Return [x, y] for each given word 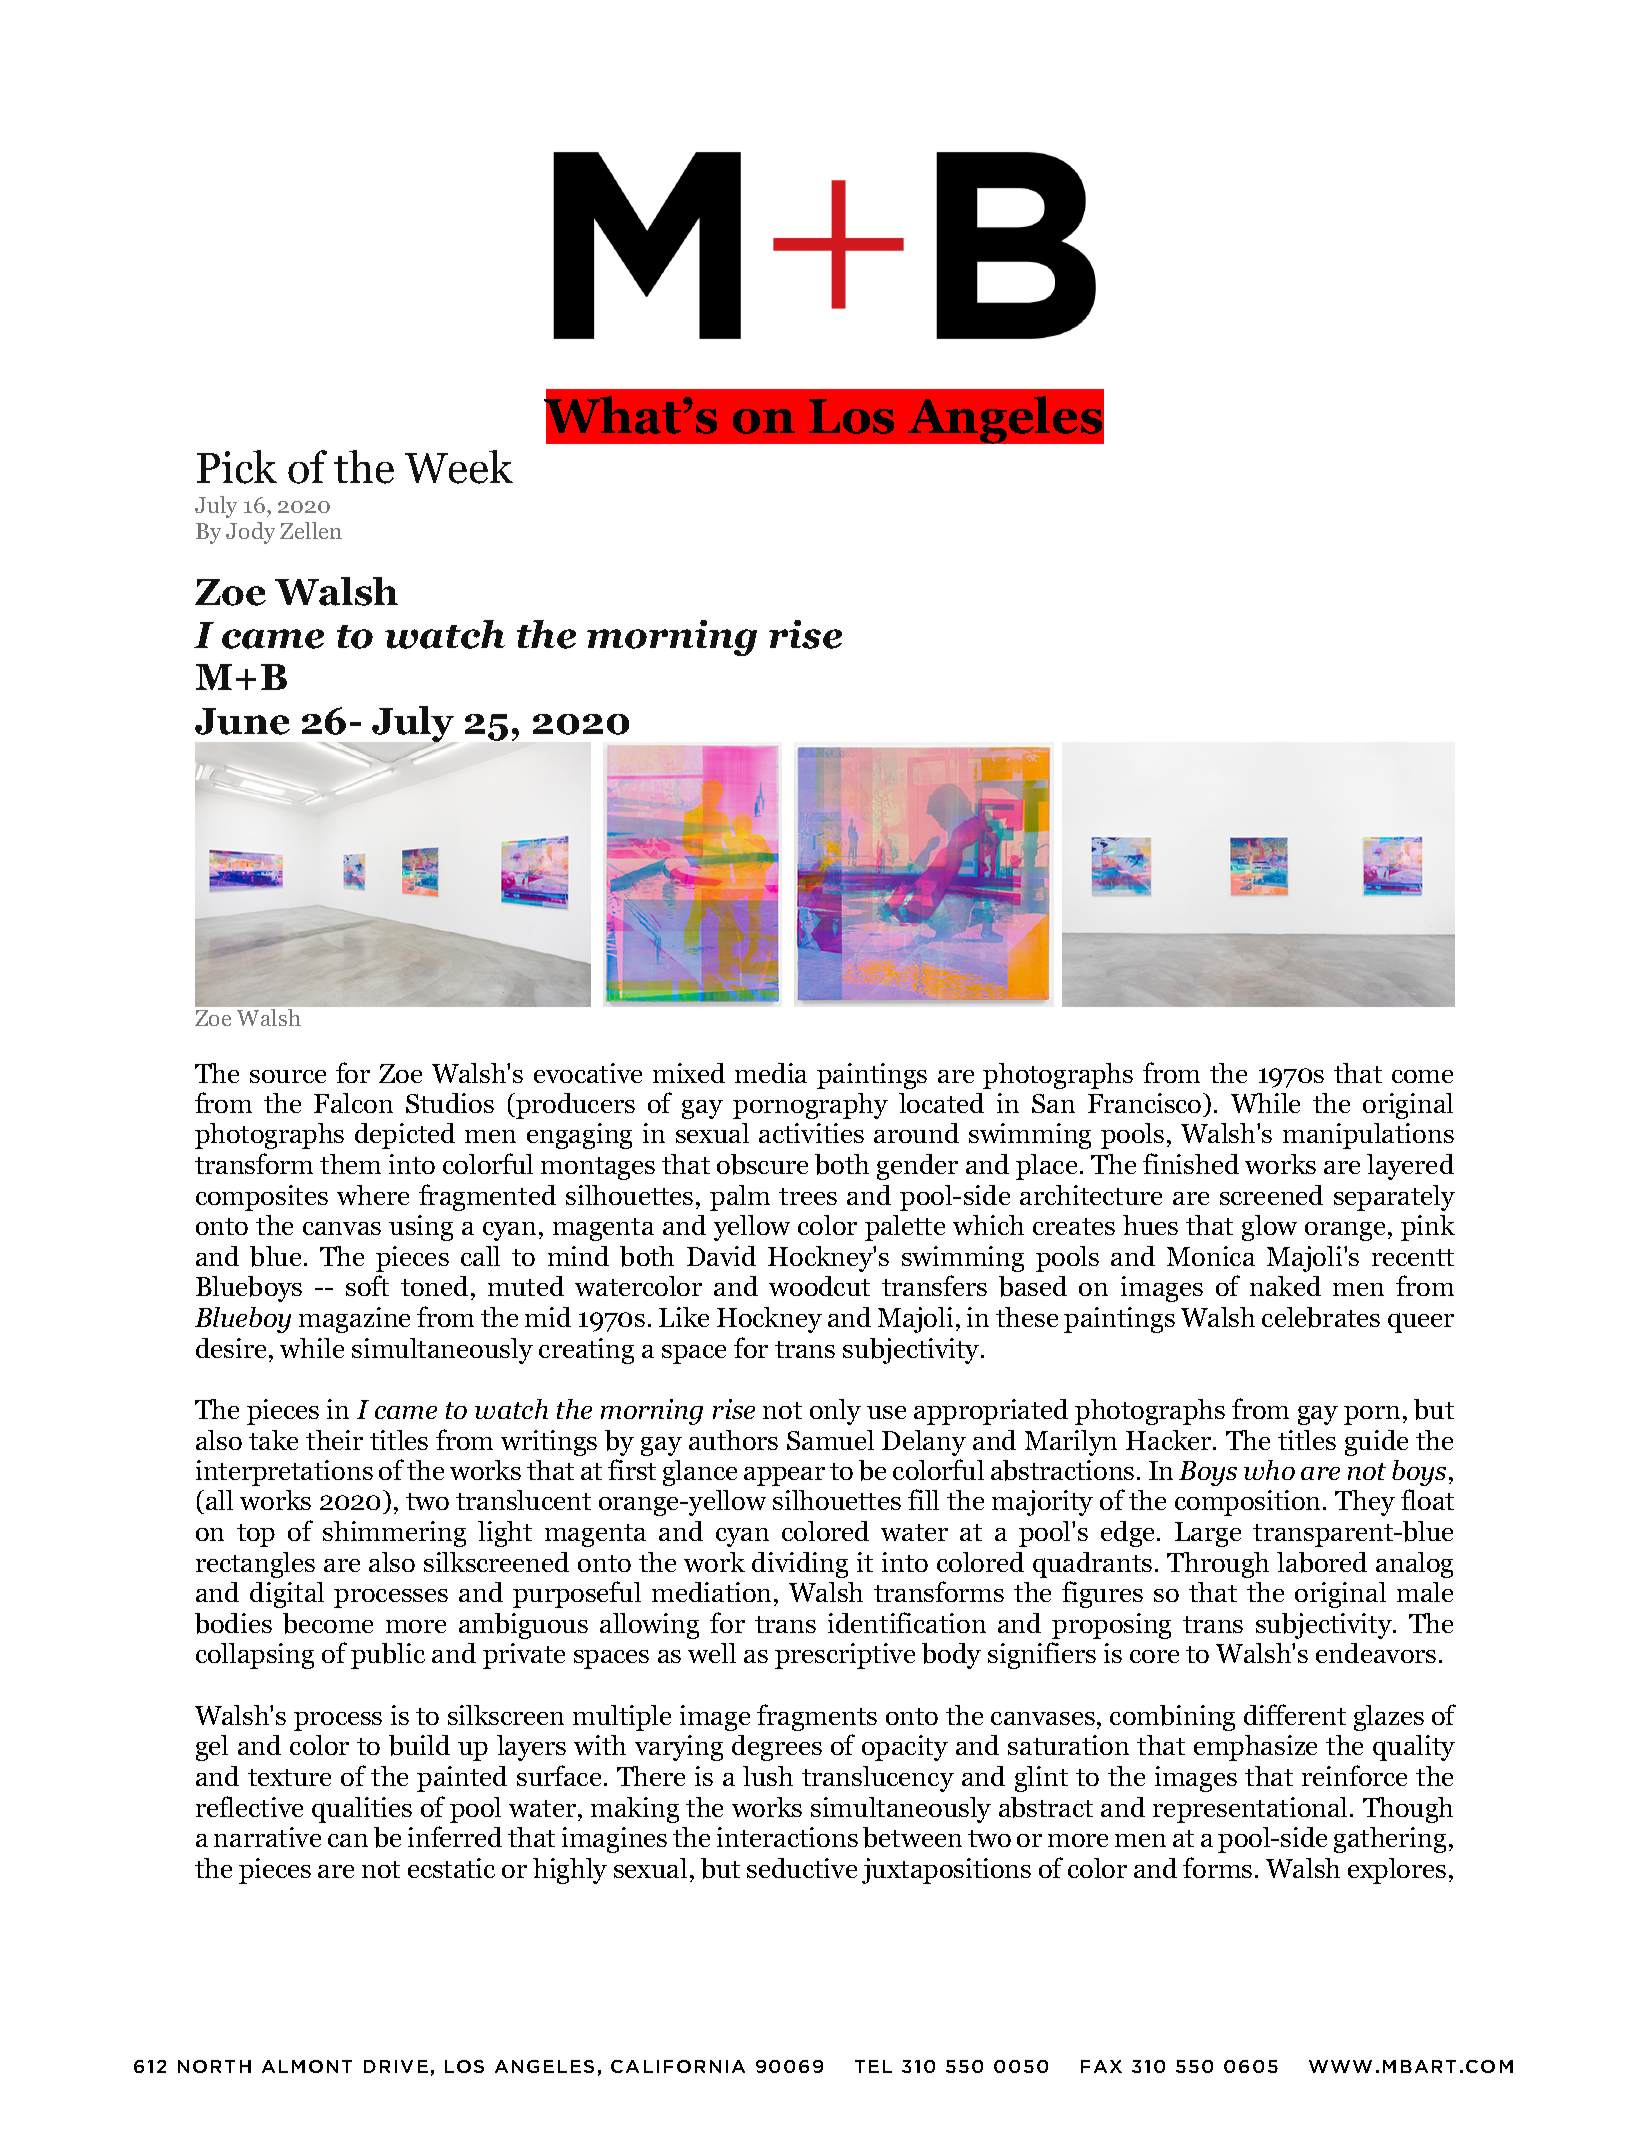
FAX [1101, 2066]
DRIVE [396, 2066]
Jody [250, 533]
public [388, 1656]
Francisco [1146, 1103]
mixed [689, 1073]
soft [367, 1285]
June [242, 721]
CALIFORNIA [678, 2066]
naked [1285, 1286]
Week [459, 467]
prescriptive [845, 1656]
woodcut [819, 1286]
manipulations [1368, 1136]
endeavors [1376, 1653]
